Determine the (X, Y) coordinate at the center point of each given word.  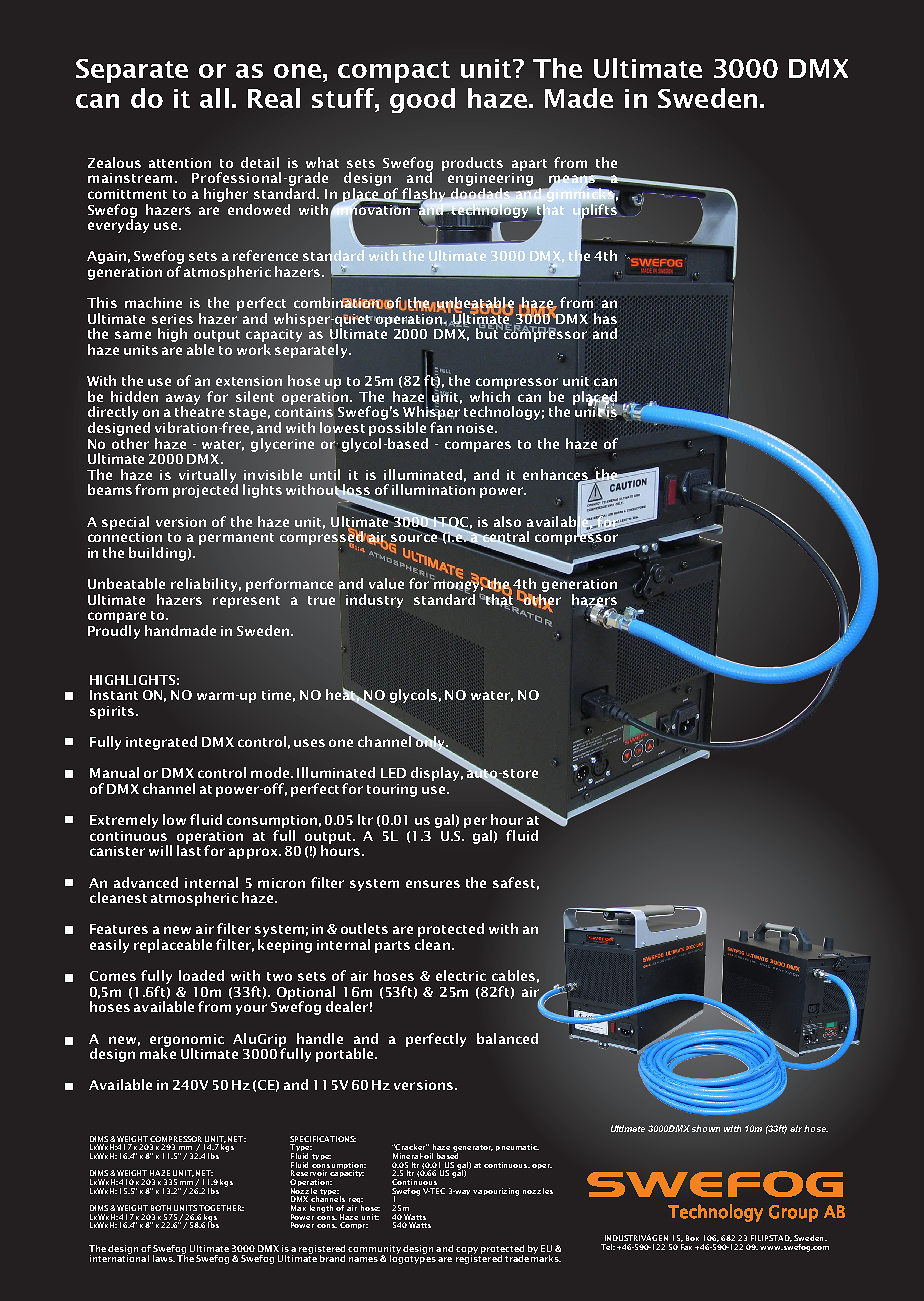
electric (461, 975)
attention (180, 163)
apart (529, 165)
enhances (556, 475)
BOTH (161, 1208)
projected (205, 490)
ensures (433, 884)
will (160, 850)
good (422, 100)
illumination (433, 489)
